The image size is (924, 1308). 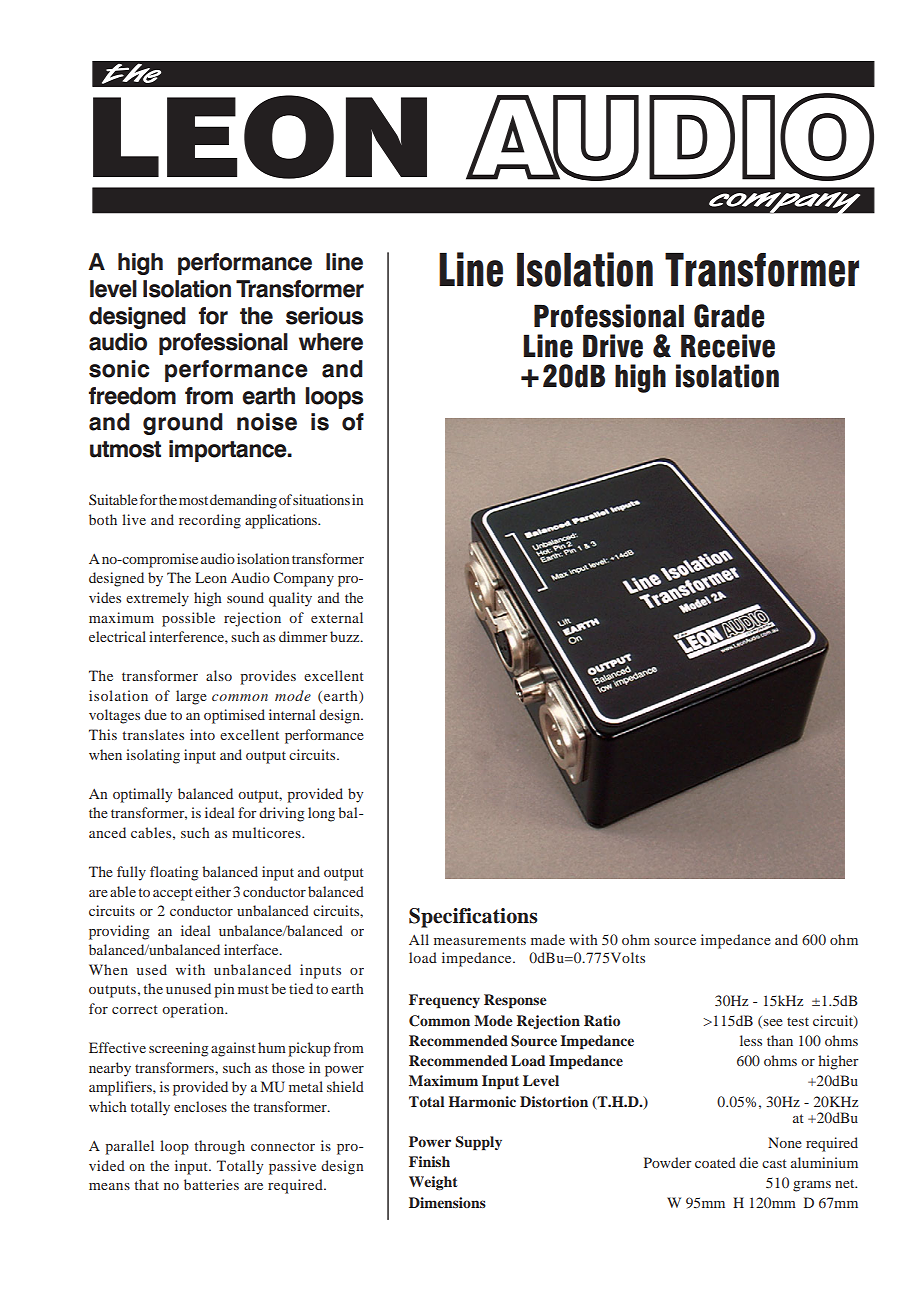 What do you see at coordinates (613, 346) in the screenshot?
I see `Drive` at bounding box center [613, 346].
